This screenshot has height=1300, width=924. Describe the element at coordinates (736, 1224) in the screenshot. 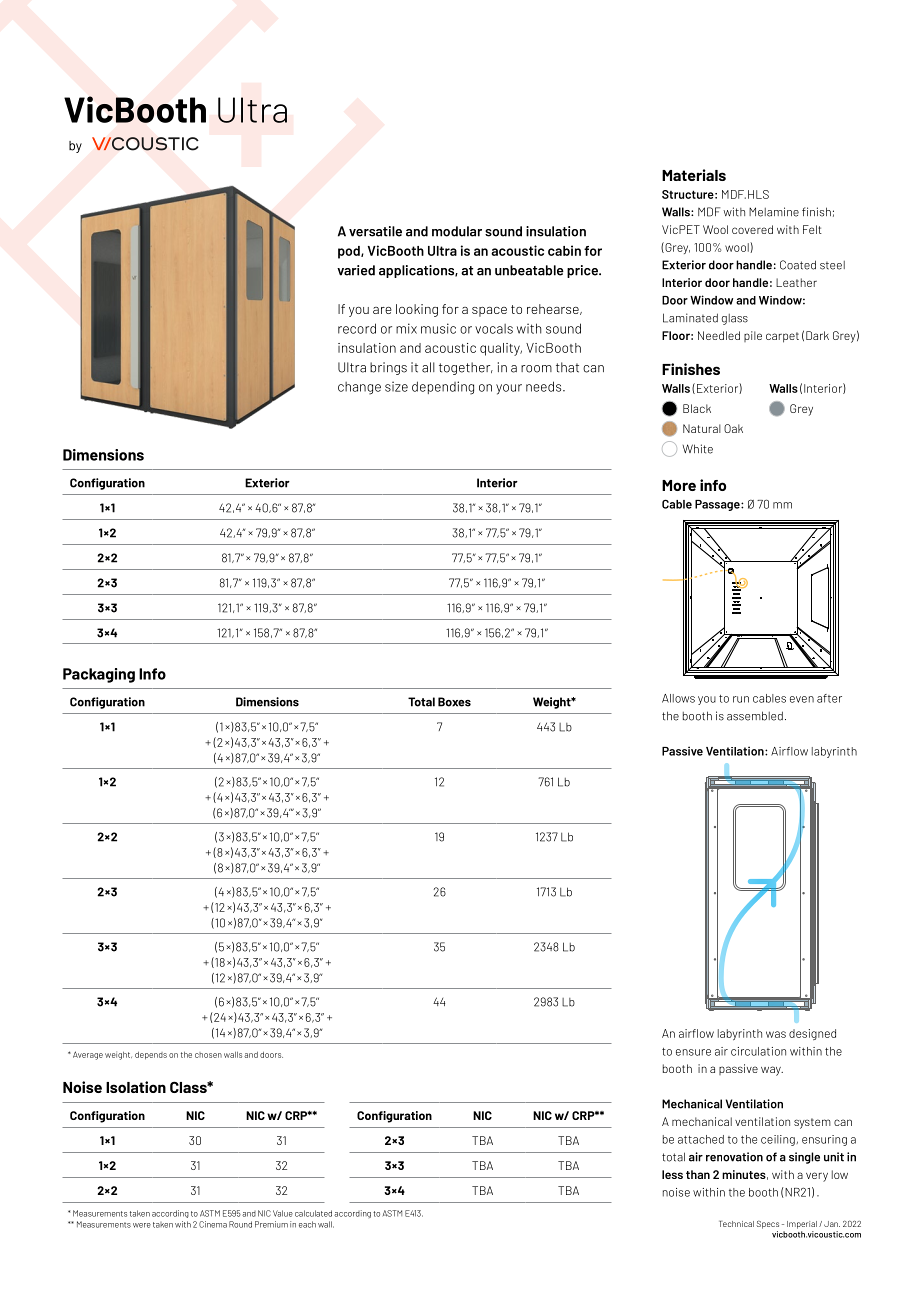

I see `Technical` at that location.
